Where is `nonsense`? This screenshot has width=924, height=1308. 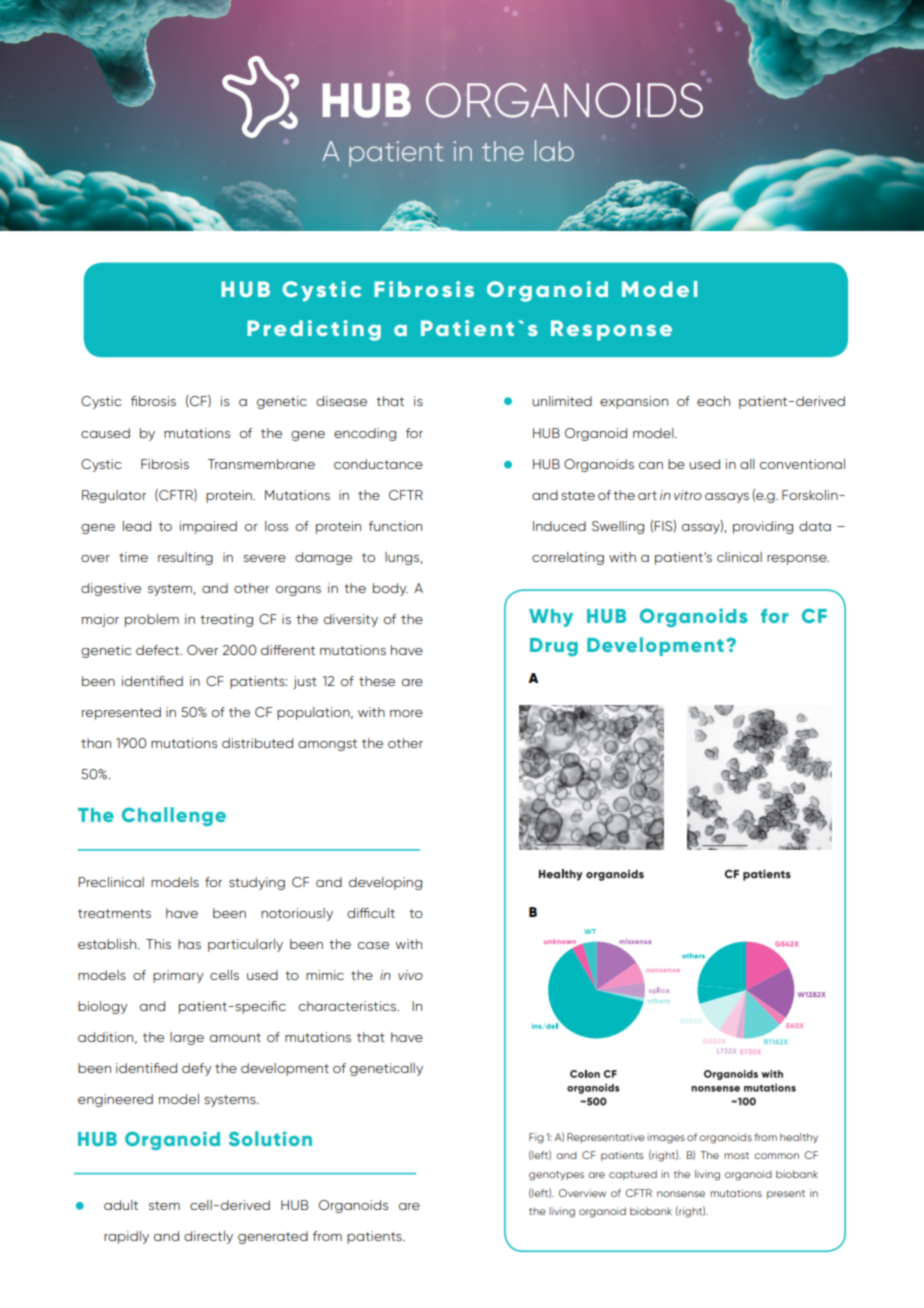 nonsense is located at coordinates (681, 1194).
